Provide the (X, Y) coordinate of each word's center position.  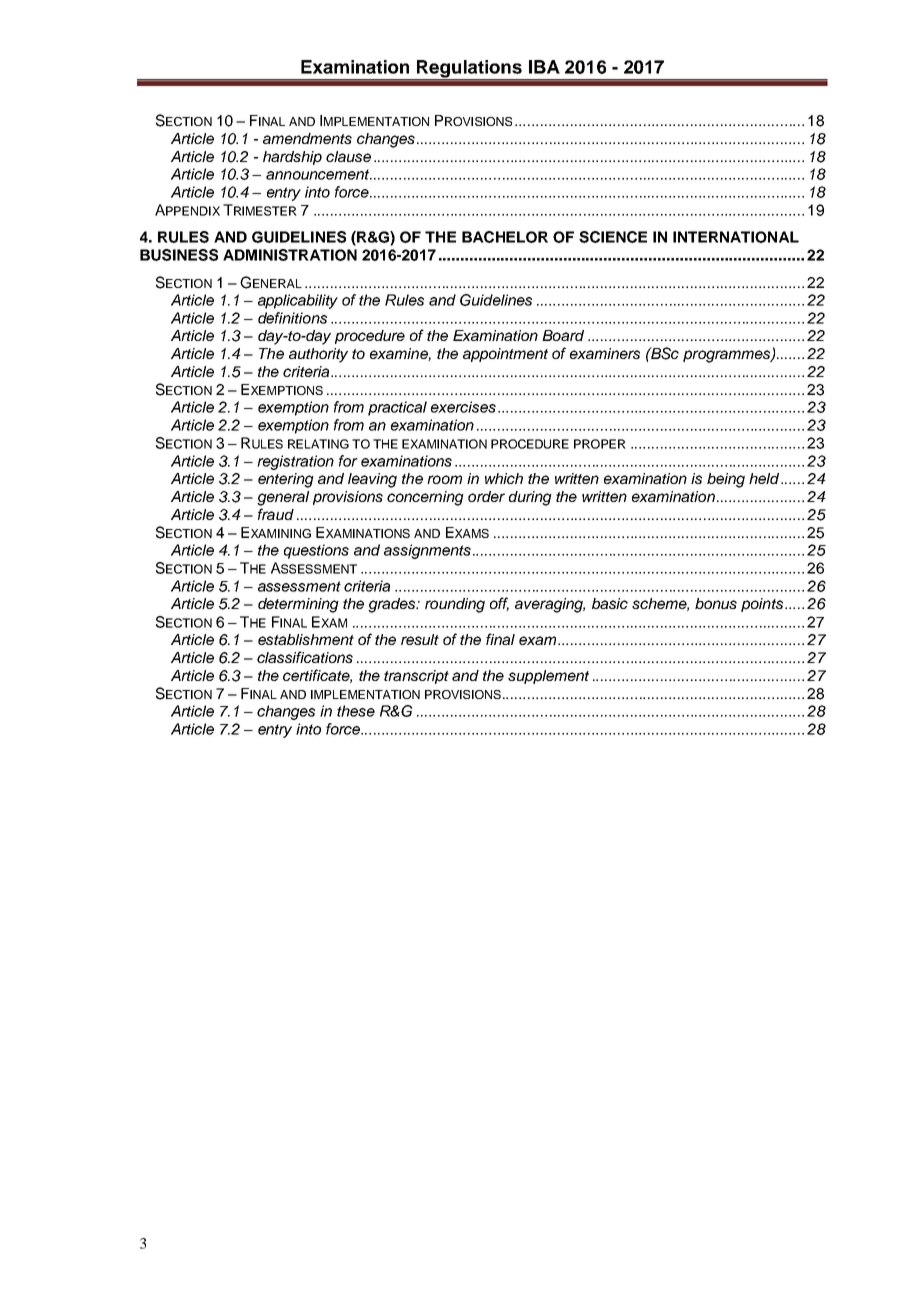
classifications (305, 657)
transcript (416, 677)
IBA (544, 67)
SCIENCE (613, 237)
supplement (548, 677)
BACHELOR (505, 237)
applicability (298, 301)
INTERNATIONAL (736, 237)
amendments (307, 138)
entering (286, 480)
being (726, 480)
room (444, 479)
